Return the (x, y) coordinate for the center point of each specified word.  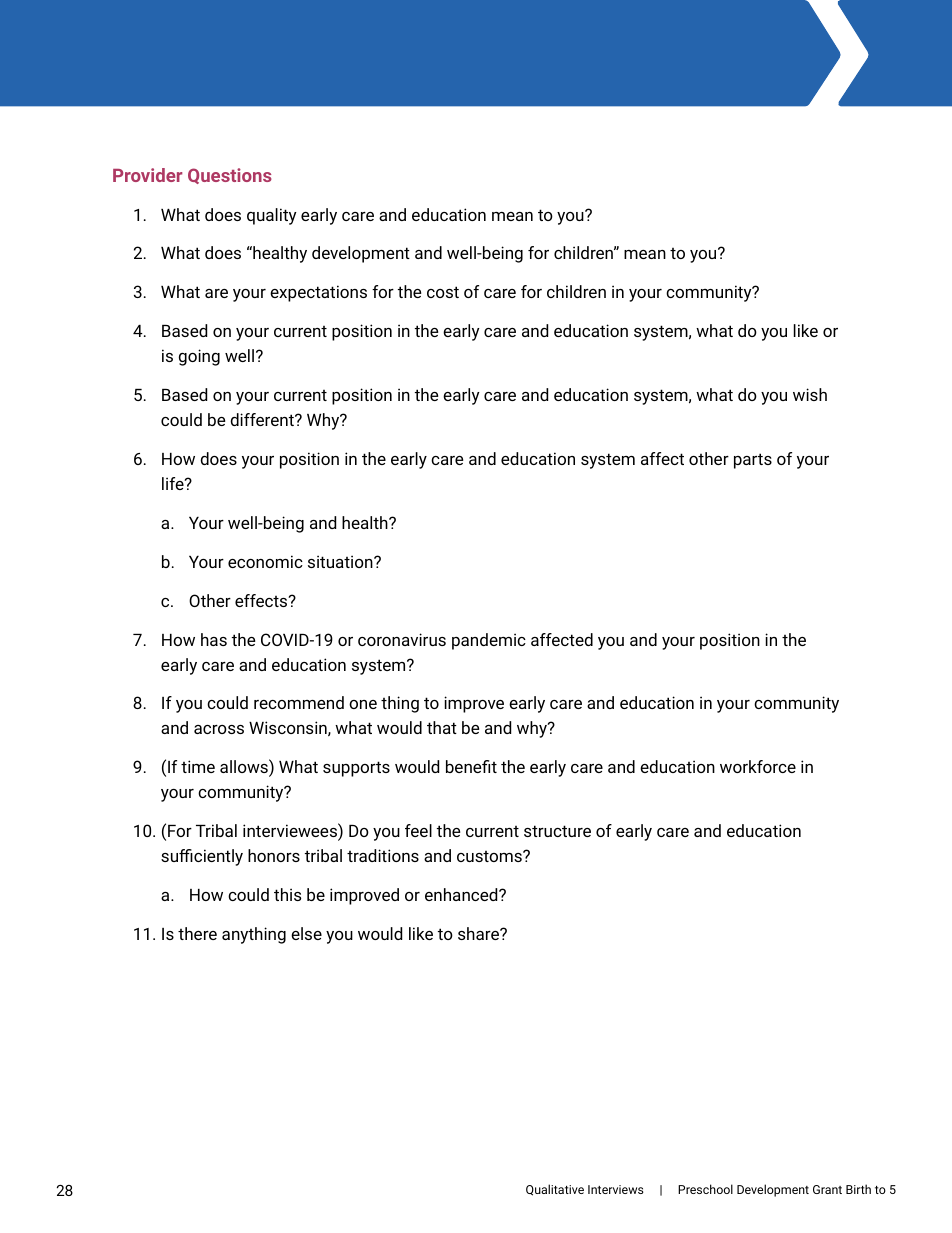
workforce (758, 766)
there (197, 933)
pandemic (489, 641)
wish (810, 394)
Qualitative (555, 1190)
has (214, 639)
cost (443, 292)
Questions (230, 176)
